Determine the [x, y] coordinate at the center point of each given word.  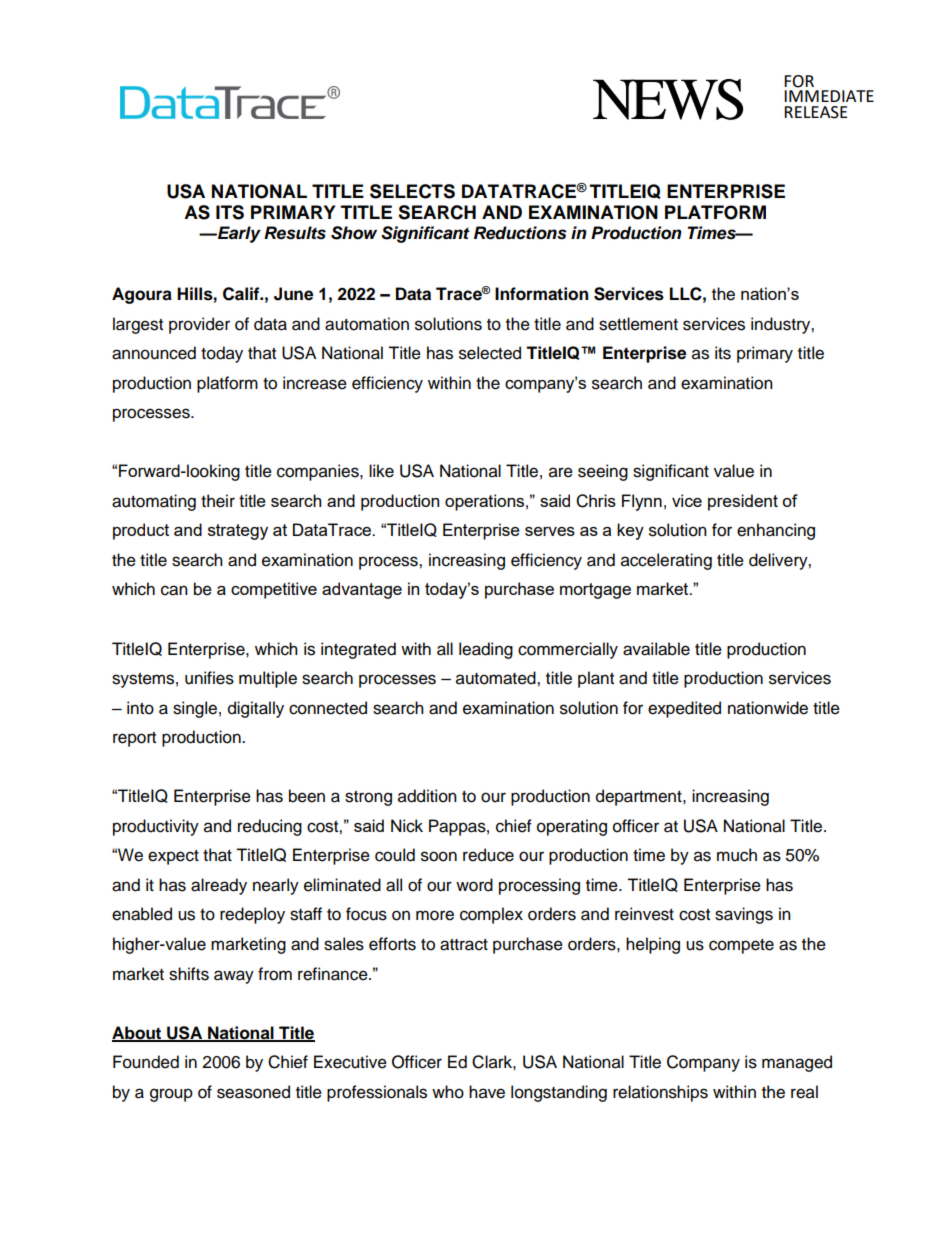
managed [797, 1063]
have [487, 1092]
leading [486, 650]
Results [295, 233]
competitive [274, 590]
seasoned [253, 1092]
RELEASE [816, 112]
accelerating [666, 561]
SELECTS [412, 191]
